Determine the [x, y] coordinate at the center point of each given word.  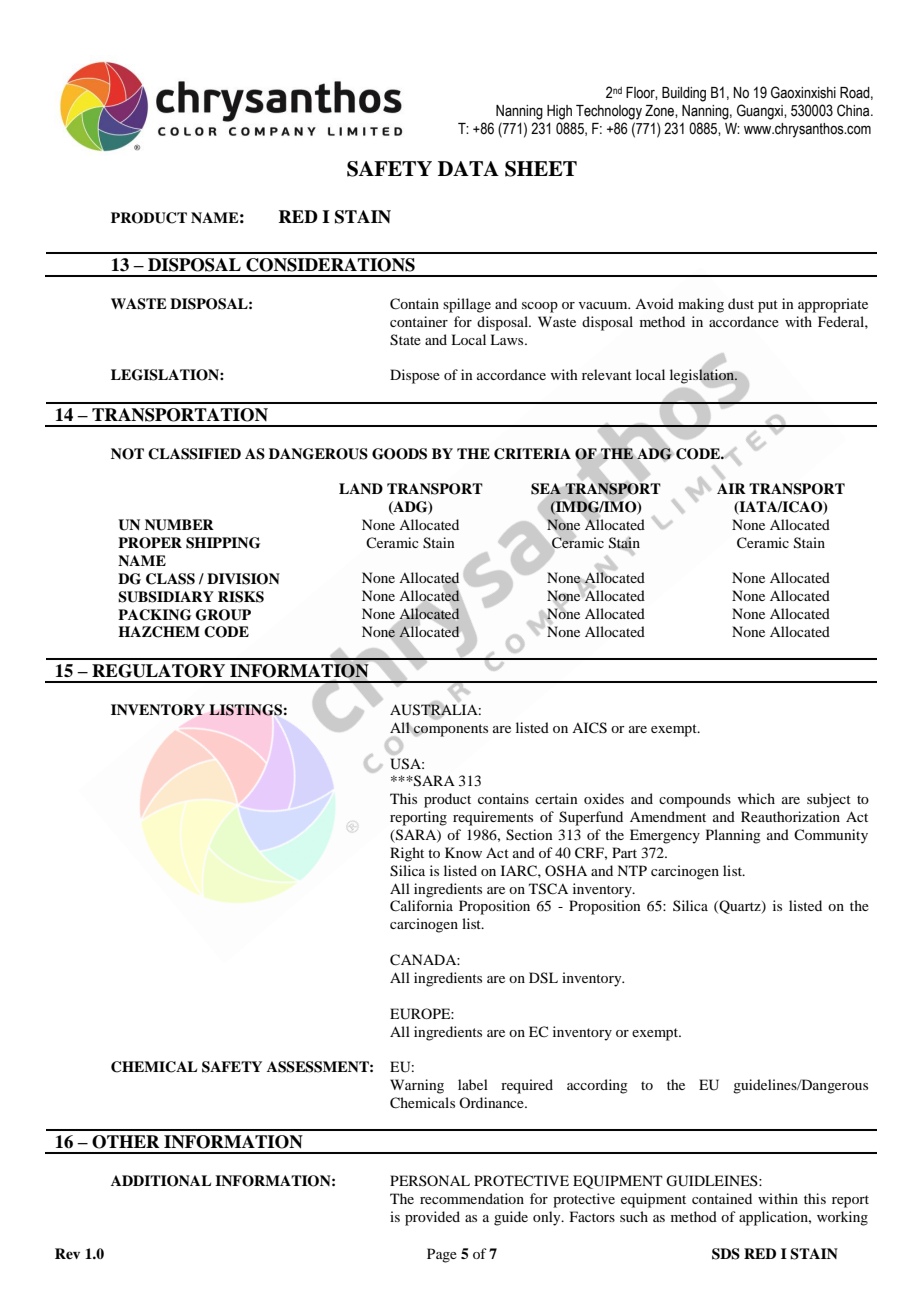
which [756, 798]
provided [432, 1218]
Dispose [415, 376]
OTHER [126, 1142]
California [421, 906]
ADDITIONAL [161, 1181]
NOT [127, 454]
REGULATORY [158, 671]
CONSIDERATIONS [330, 265]
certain [556, 798]
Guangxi [761, 112]
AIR [731, 488]
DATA [468, 168]
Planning [733, 836]
